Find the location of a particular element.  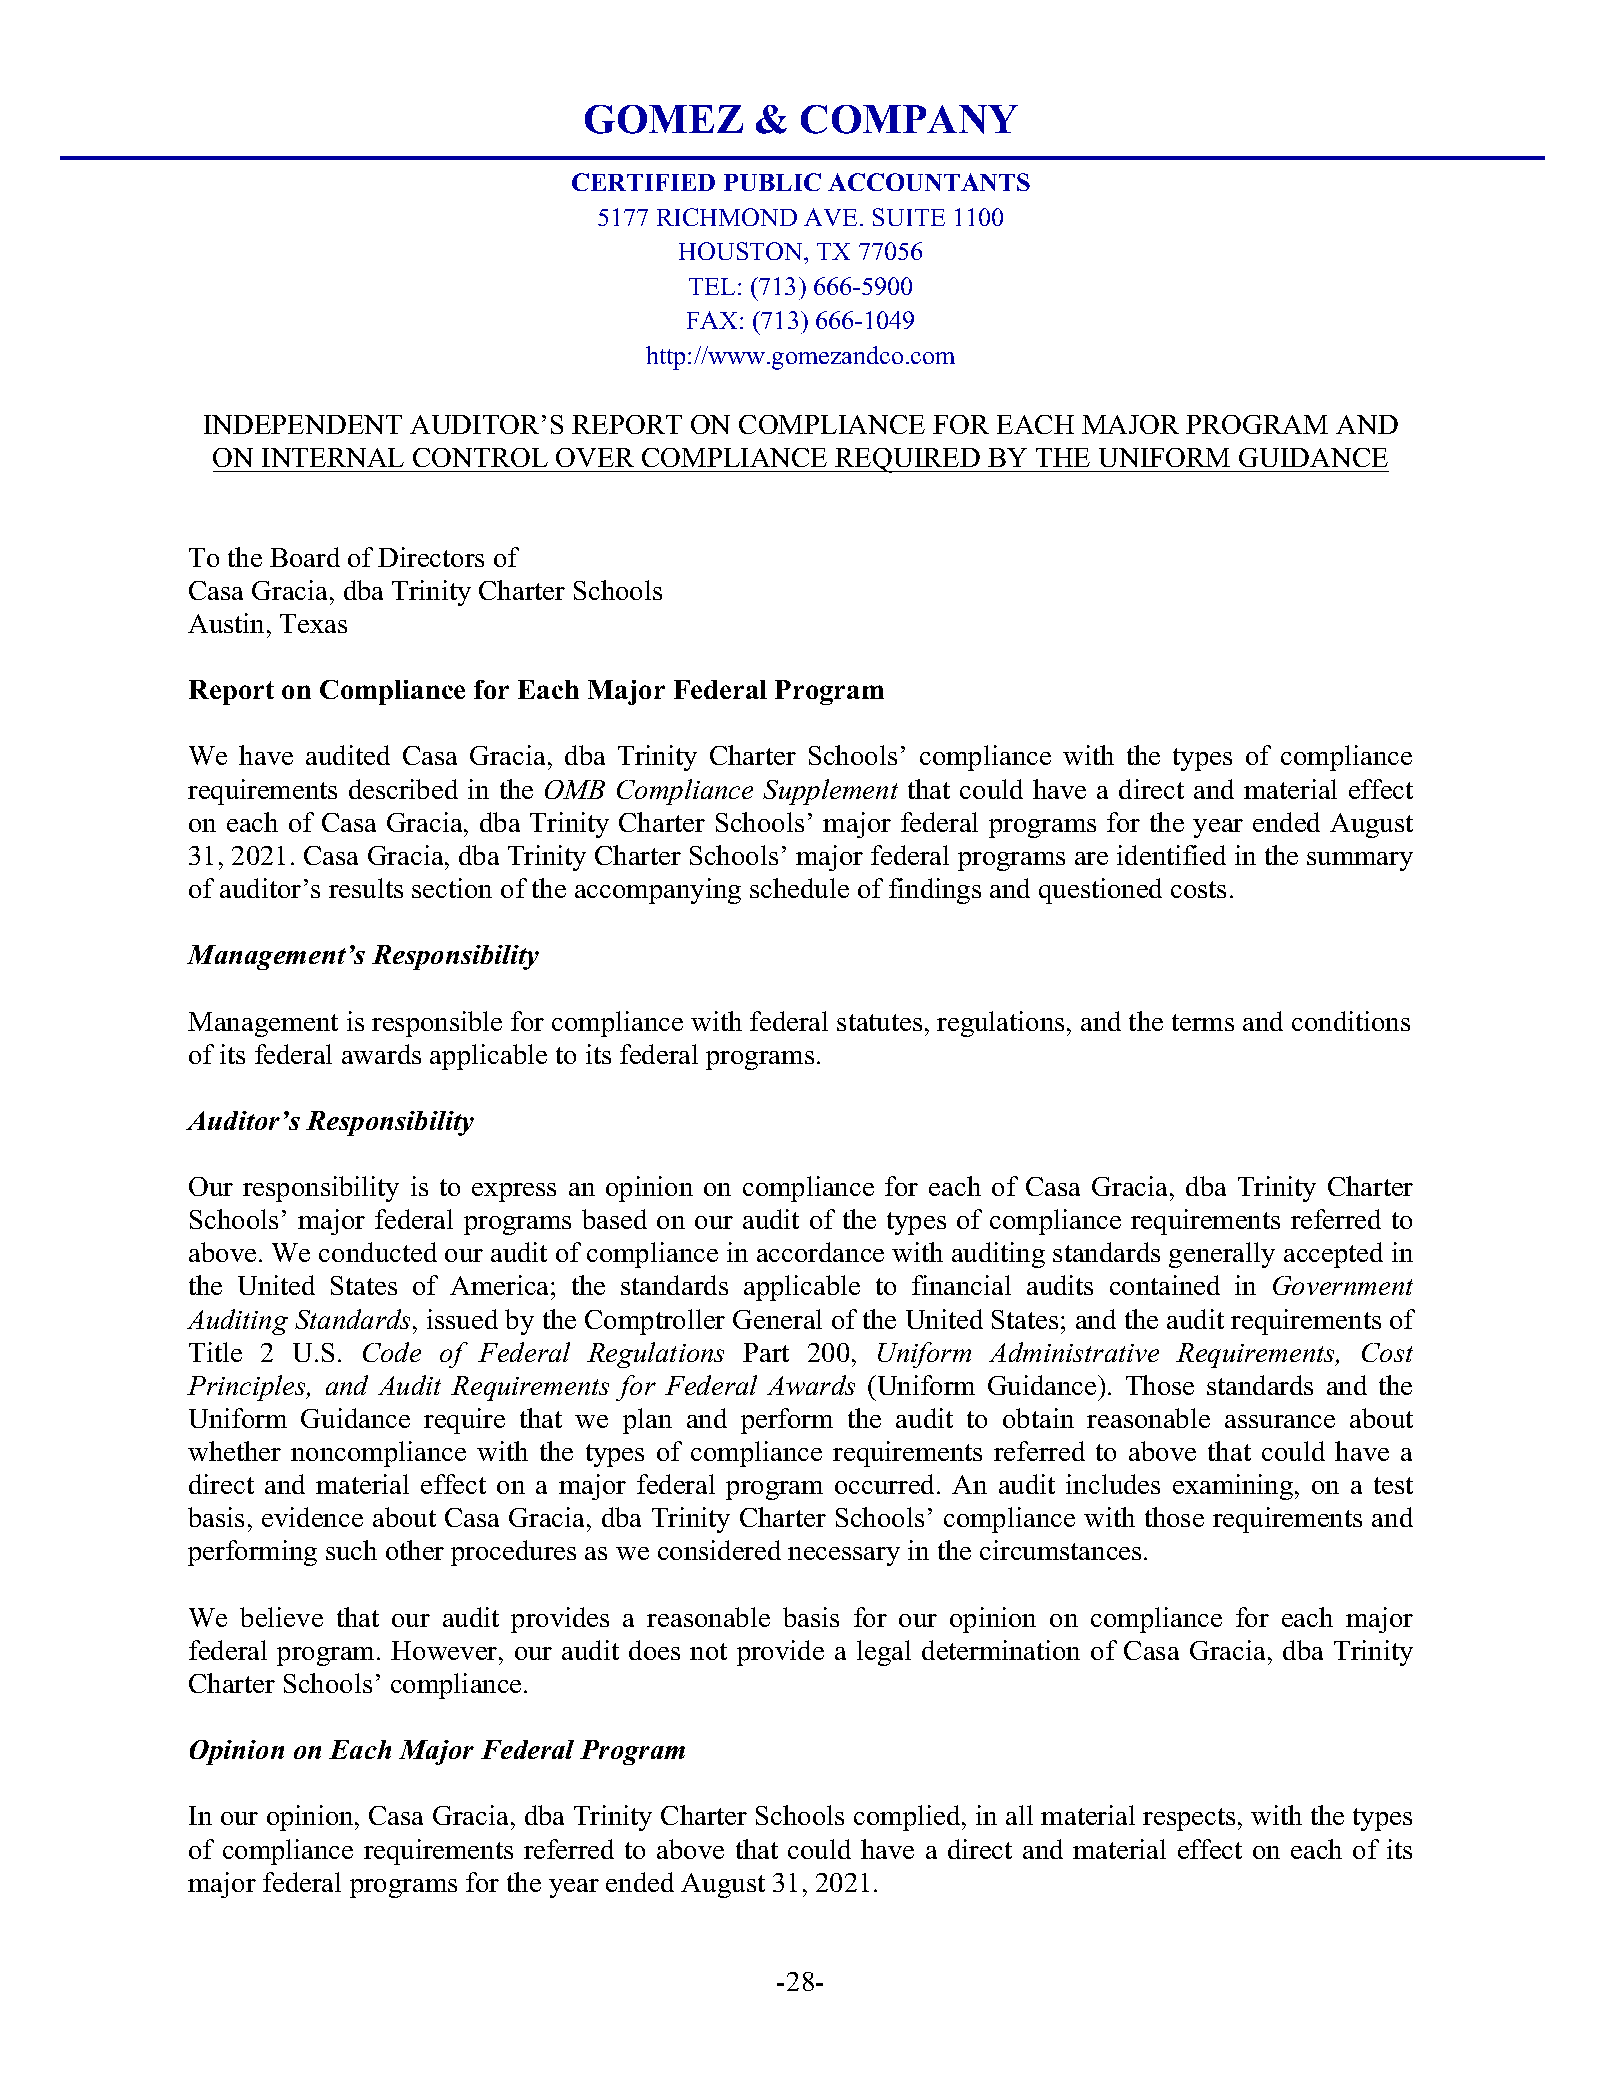

HOUSTON is located at coordinates (742, 253).
